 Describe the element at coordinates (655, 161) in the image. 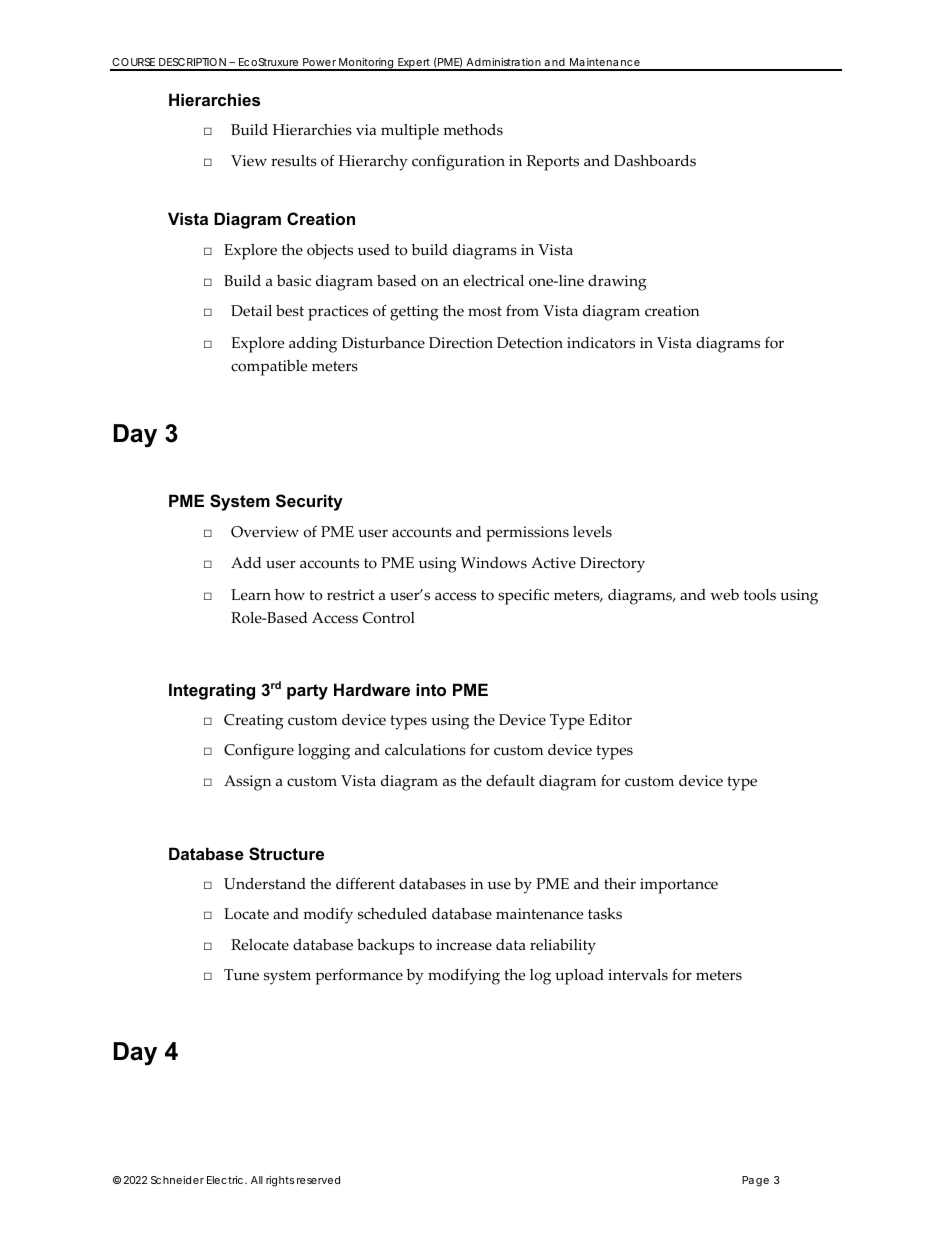

I see `Dashboards` at that location.
